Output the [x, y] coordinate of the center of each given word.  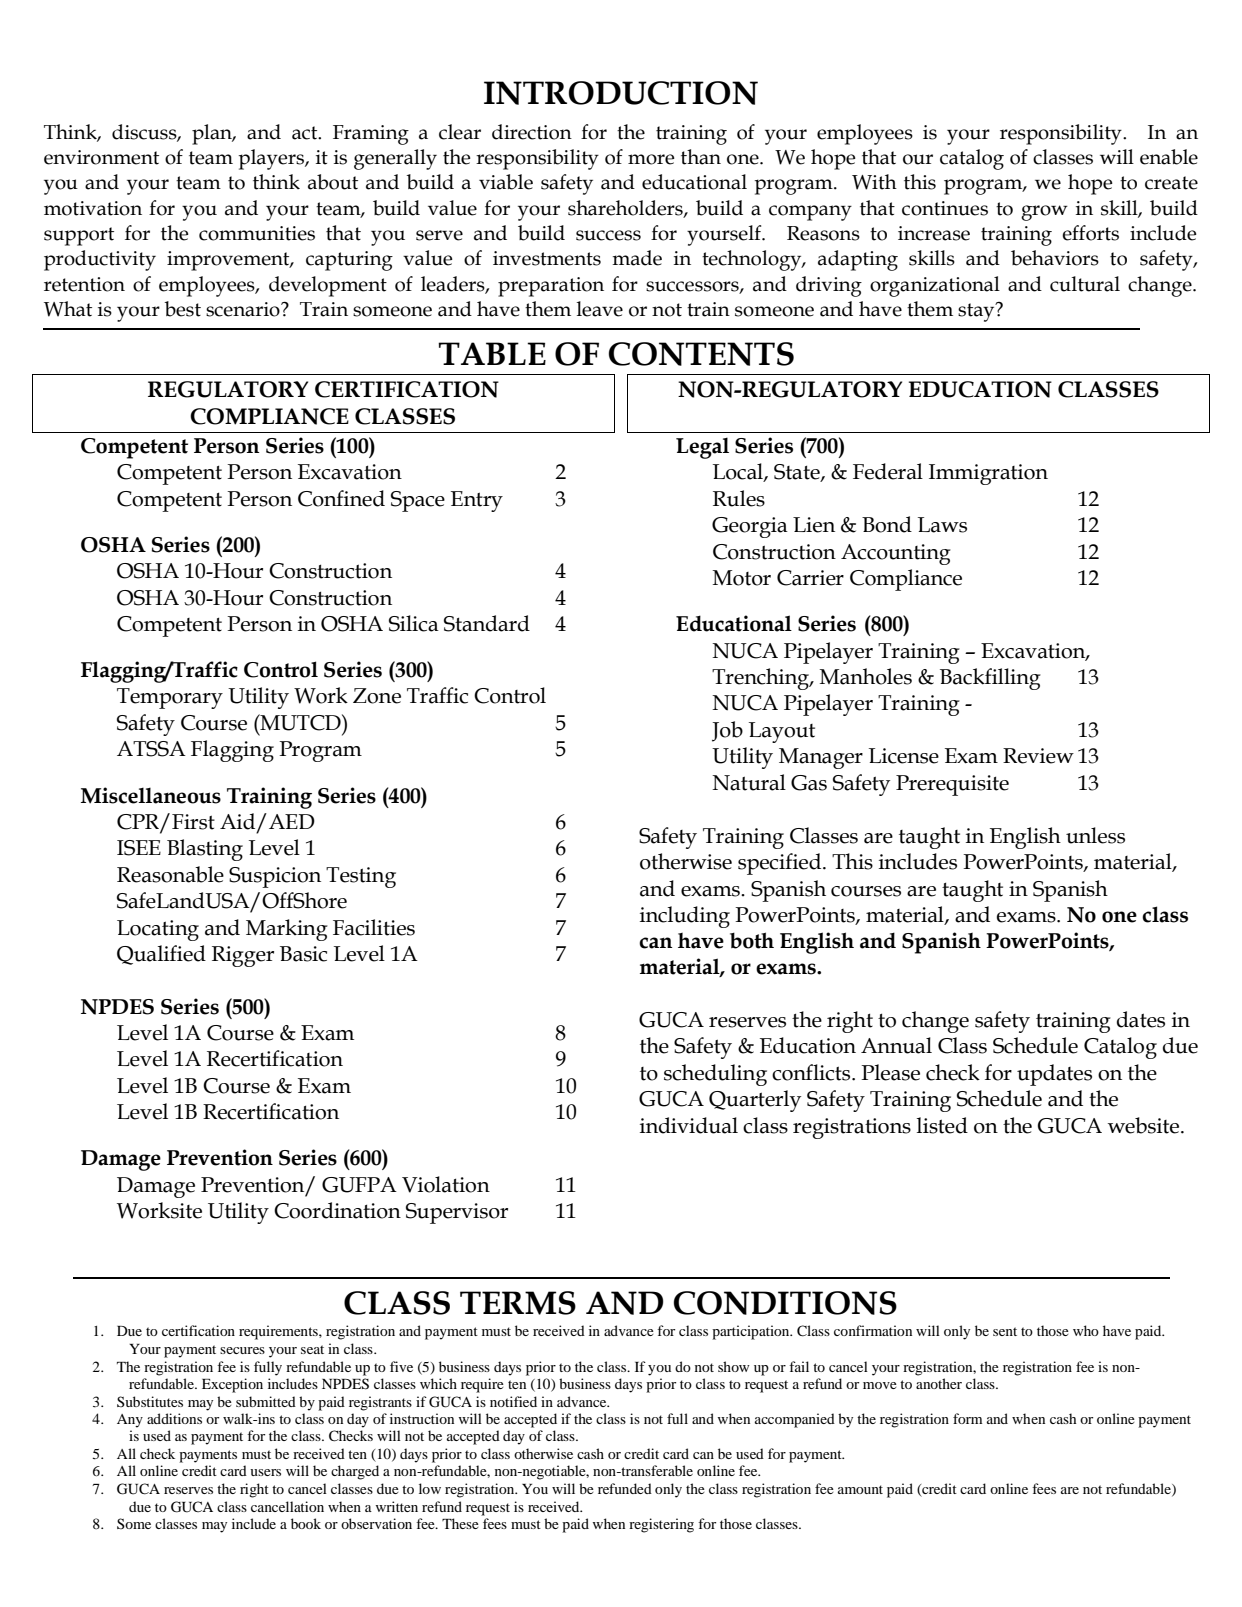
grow [1044, 213]
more [651, 159]
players [272, 159]
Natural [749, 782]
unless [1095, 835]
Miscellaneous [151, 795]
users [265, 1472]
